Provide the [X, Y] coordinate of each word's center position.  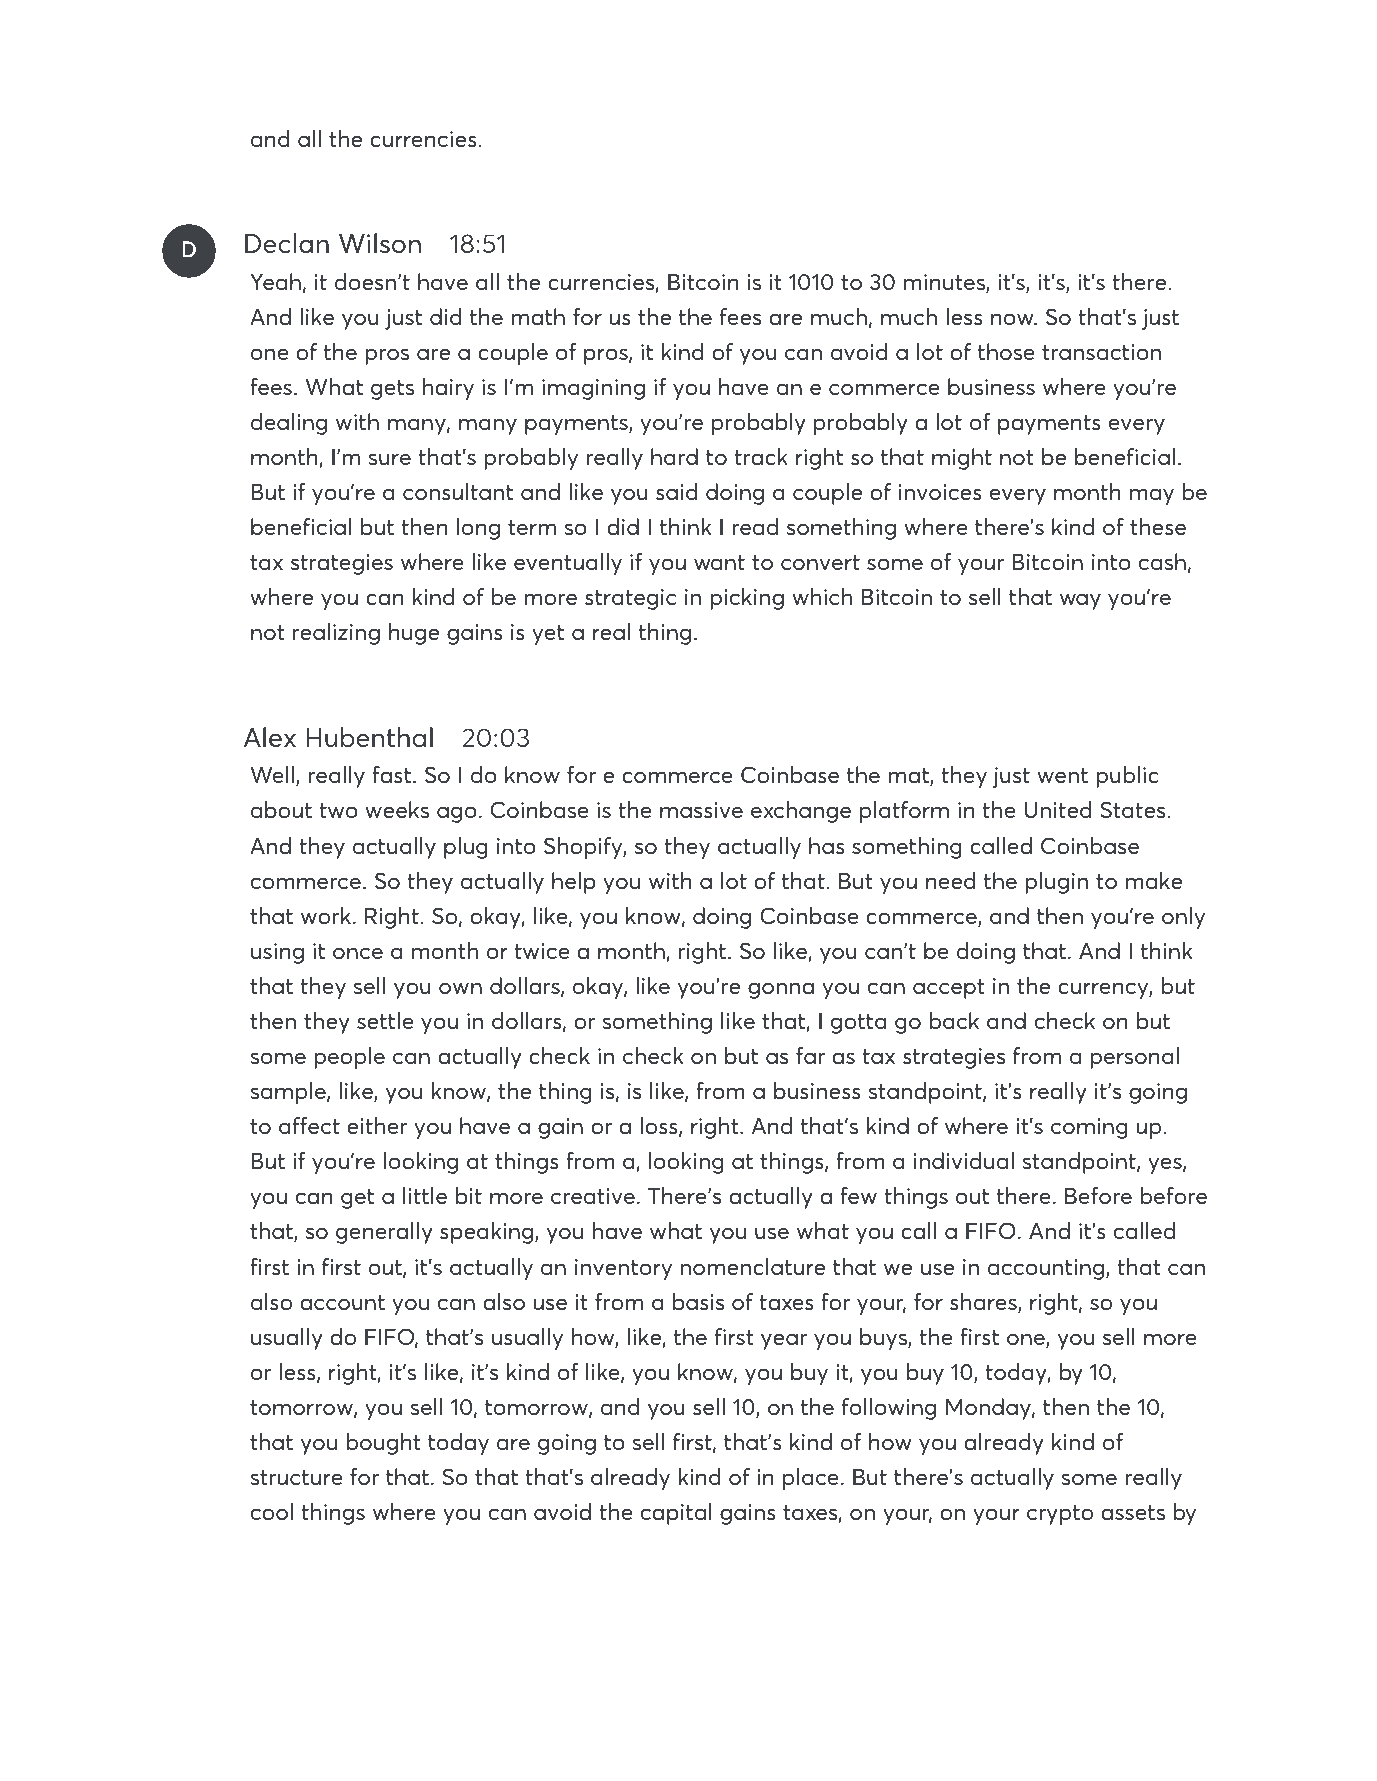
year [784, 1341]
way [1080, 601]
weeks [397, 809]
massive [701, 810]
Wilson [380, 243]
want [719, 562]
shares [984, 1303]
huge [414, 634]
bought [384, 1444]
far [810, 1055]
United [1058, 809]
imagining [593, 389]
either [377, 1125]
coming [1089, 1128]
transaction [1101, 352]
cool [272, 1511]
